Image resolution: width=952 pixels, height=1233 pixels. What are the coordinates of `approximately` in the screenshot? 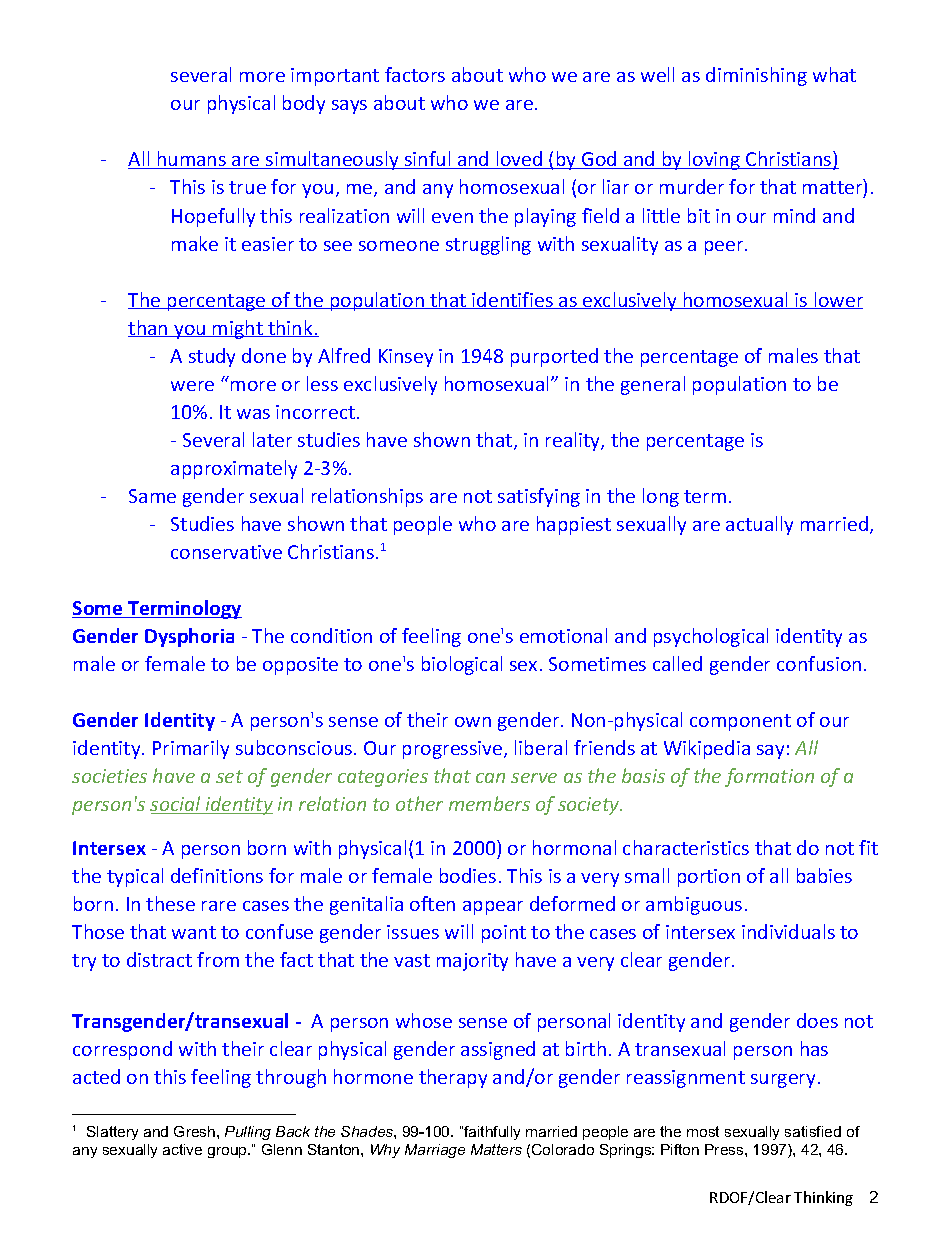 It's located at (234, 469).
